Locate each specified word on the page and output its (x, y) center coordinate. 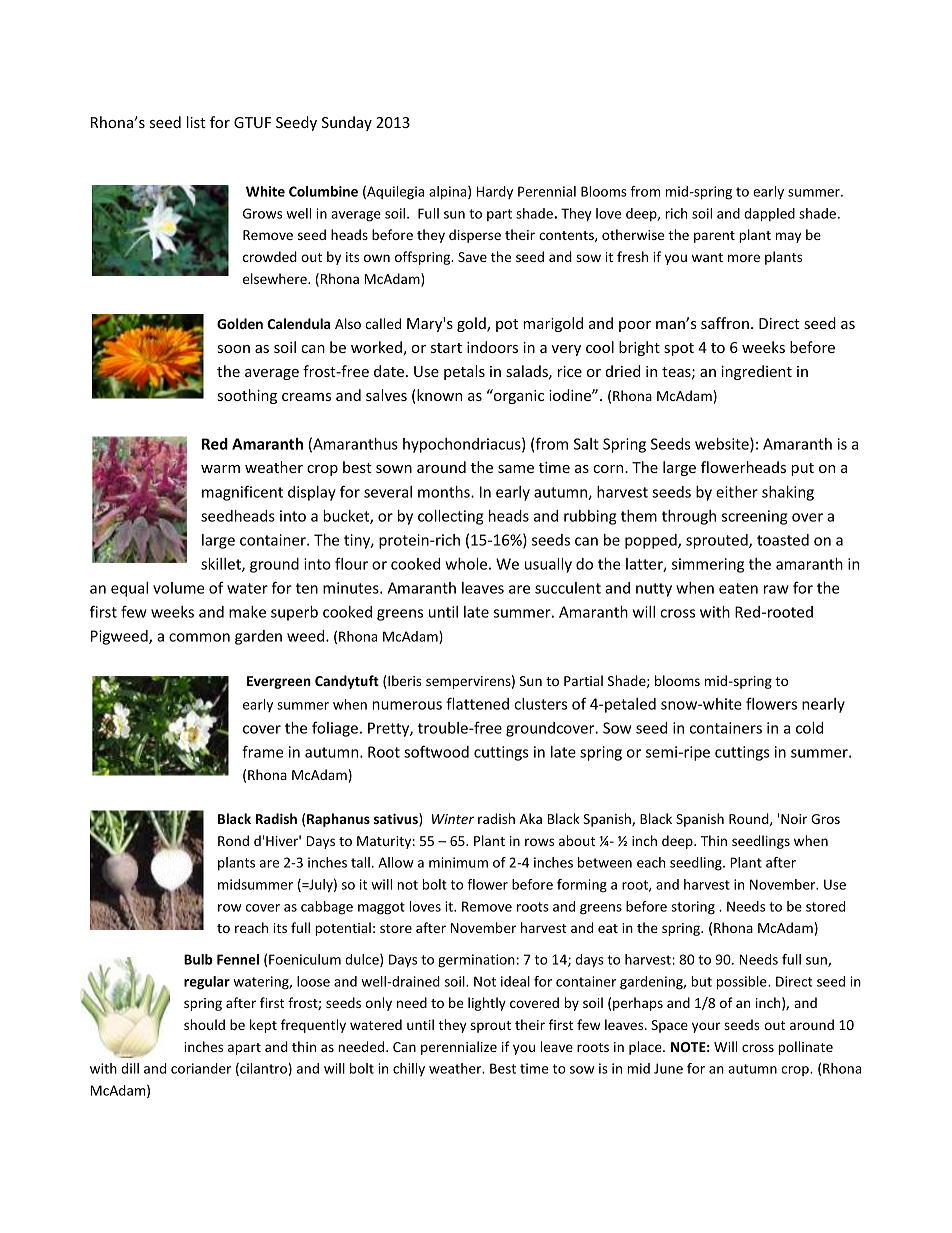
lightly (487, 1004)
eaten (738, 588)
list (196, 122)
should (204, 1024)
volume (179, 588)
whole (466, 564)
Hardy (495, 192)
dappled (769, 215)
